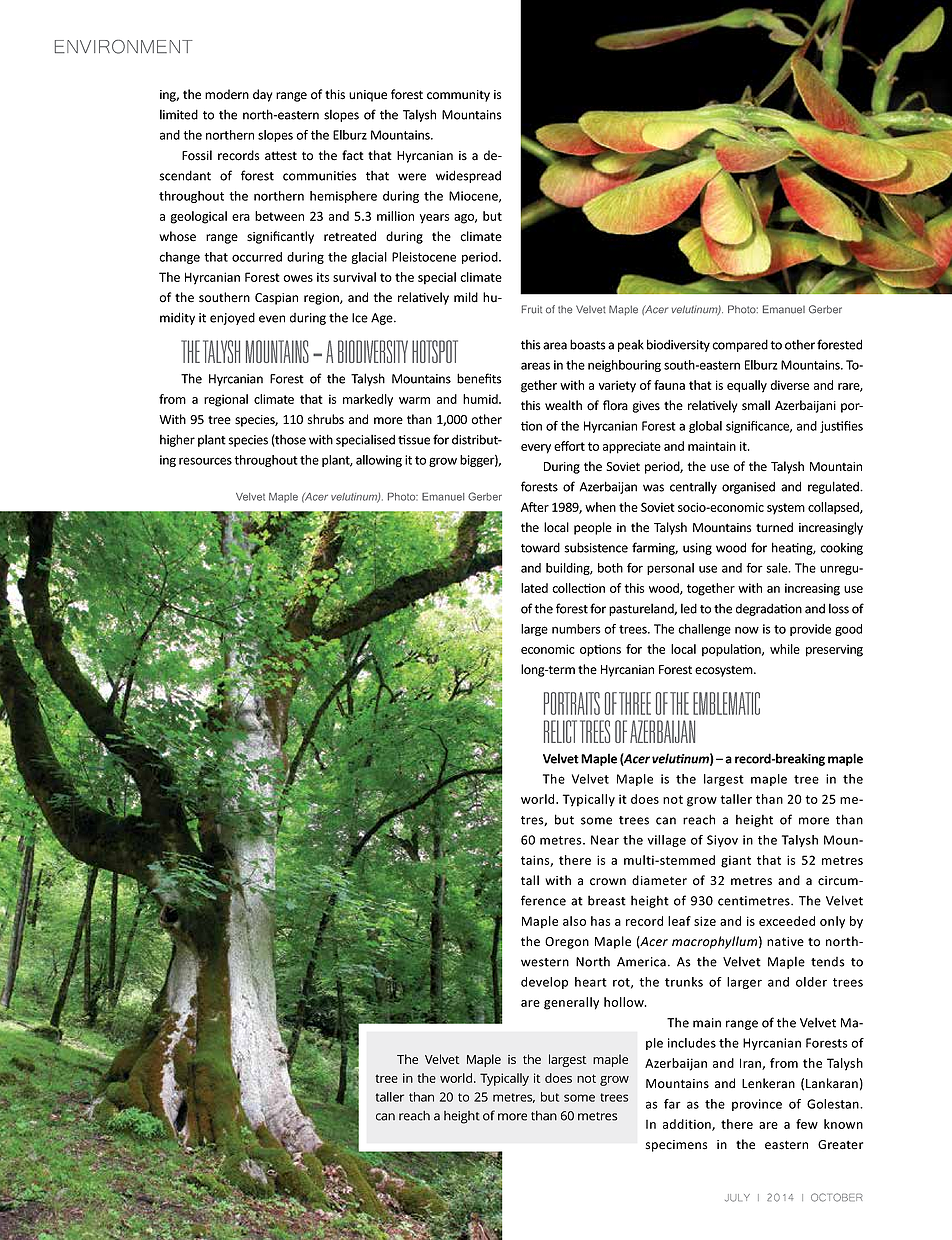 The height and width of the screenshot is (1240, 952). What do you see at coordinates (458, 96) in the screenshot?
I see `community` at bounding box center [458, 96].
